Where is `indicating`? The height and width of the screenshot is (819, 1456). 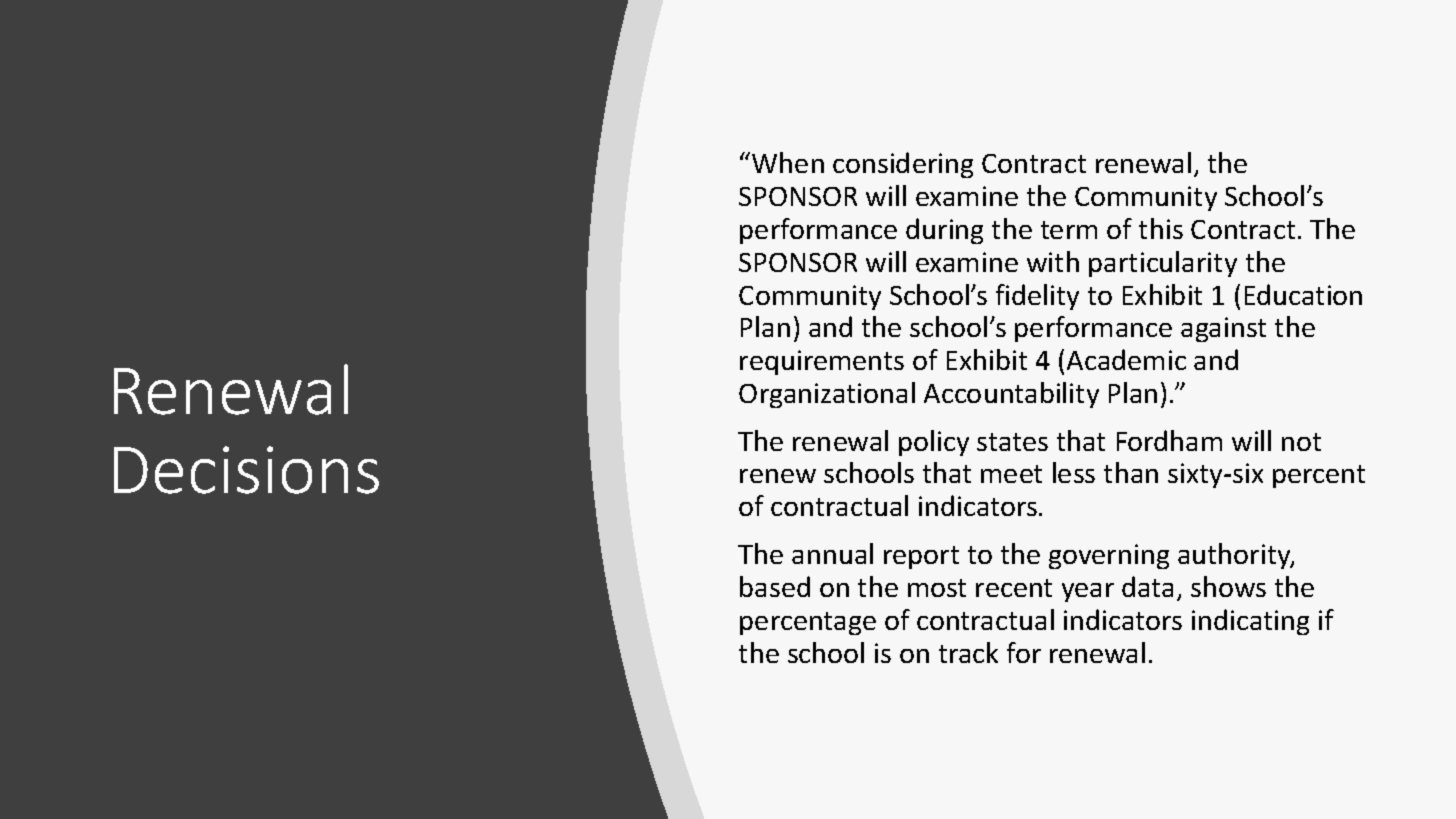
indicating is located at coordinates (1250, 622).
